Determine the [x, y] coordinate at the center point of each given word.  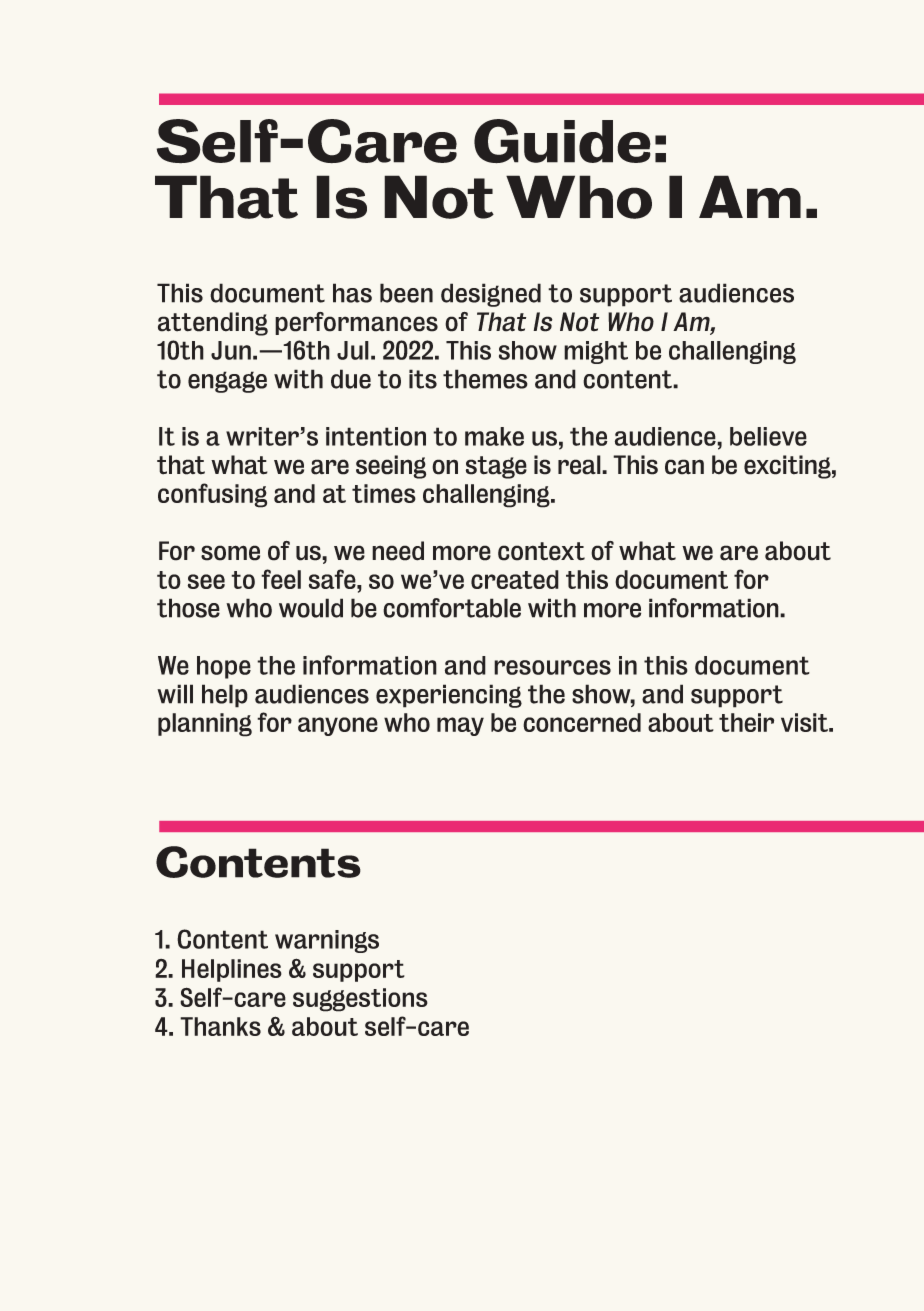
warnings [327, 941]
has [352, 293]
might [596, 352]
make [494, 436]
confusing [212, 495]
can [684, 467]
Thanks [220, 1026]
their [746, 722]
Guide [562, 141]
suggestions [360, 1000]
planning [205, 725]
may [460, 726]
